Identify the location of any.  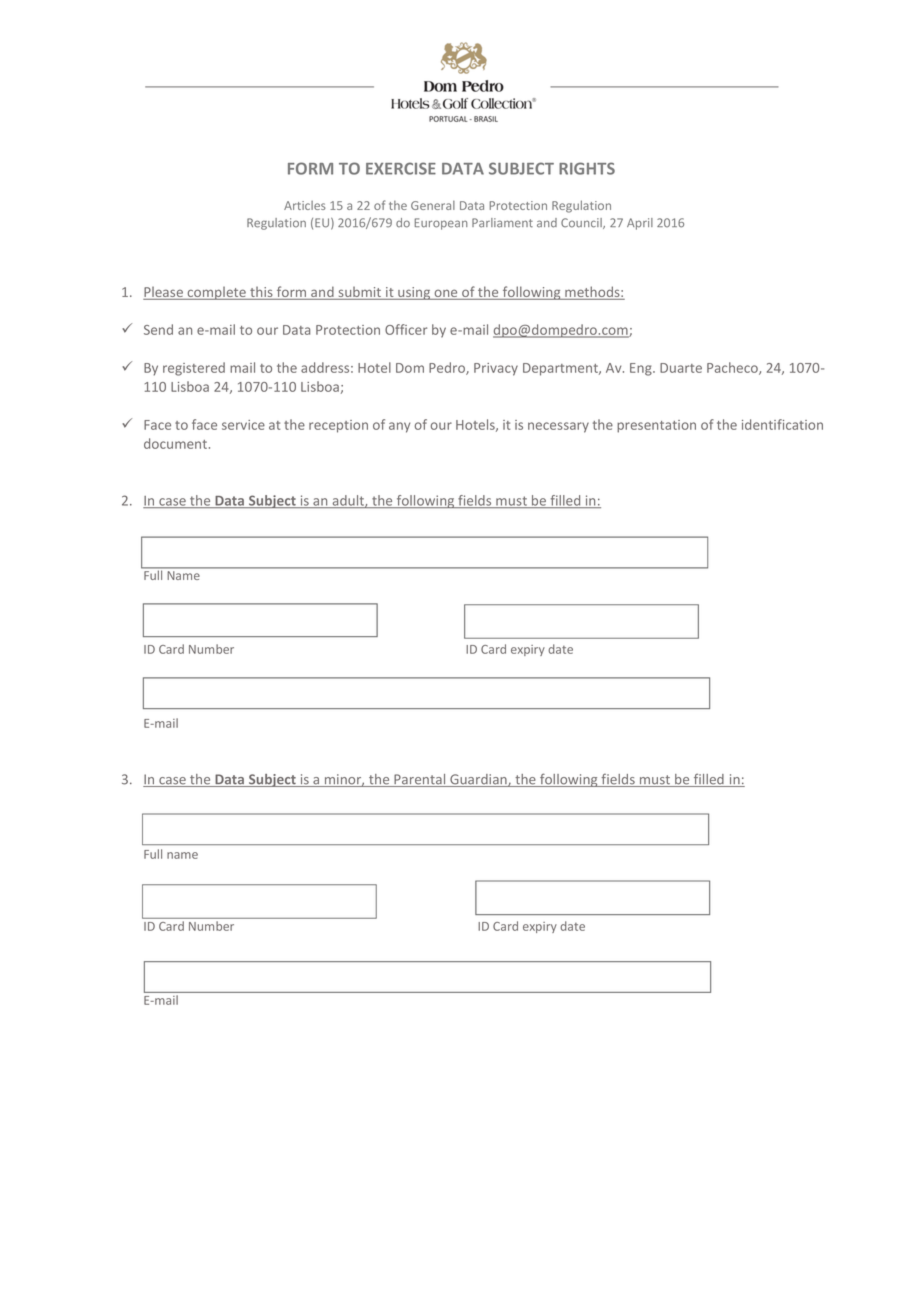
(399, 427).
